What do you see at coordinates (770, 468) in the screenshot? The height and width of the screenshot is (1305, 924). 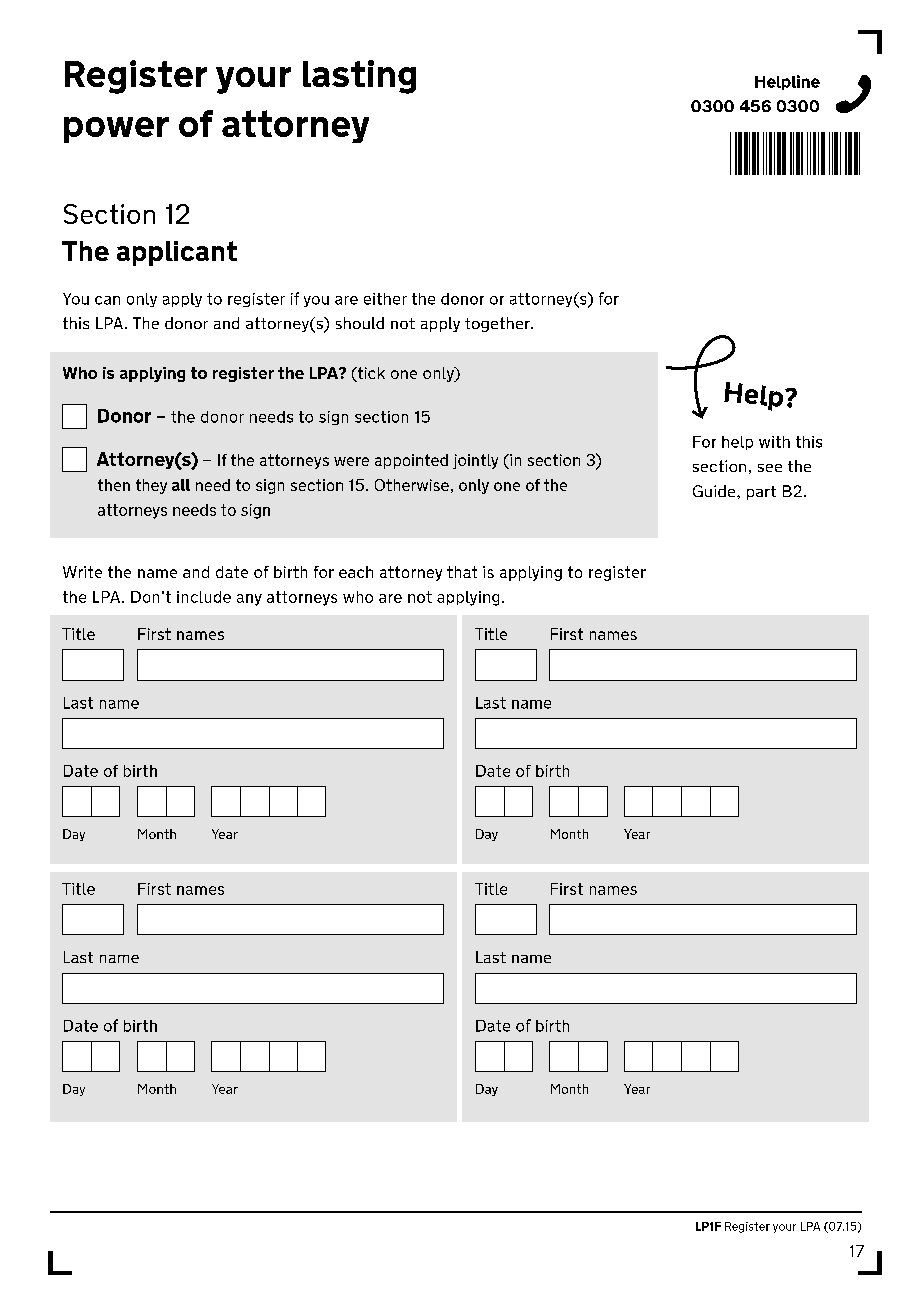 I see `see` at bounding box center [770, 468].
